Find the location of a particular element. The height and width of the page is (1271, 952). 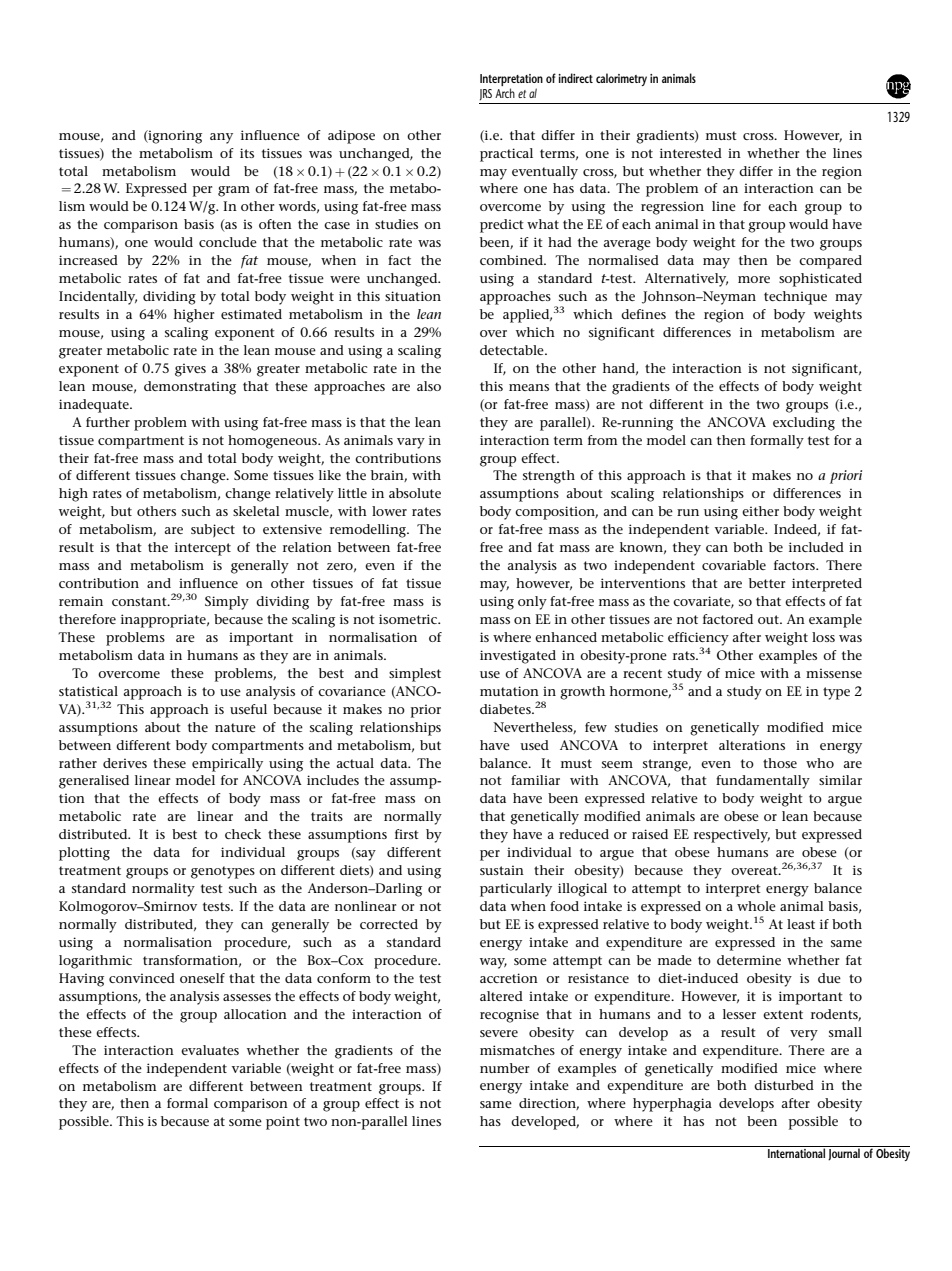

sustain is located at coordinates (502, 870).
